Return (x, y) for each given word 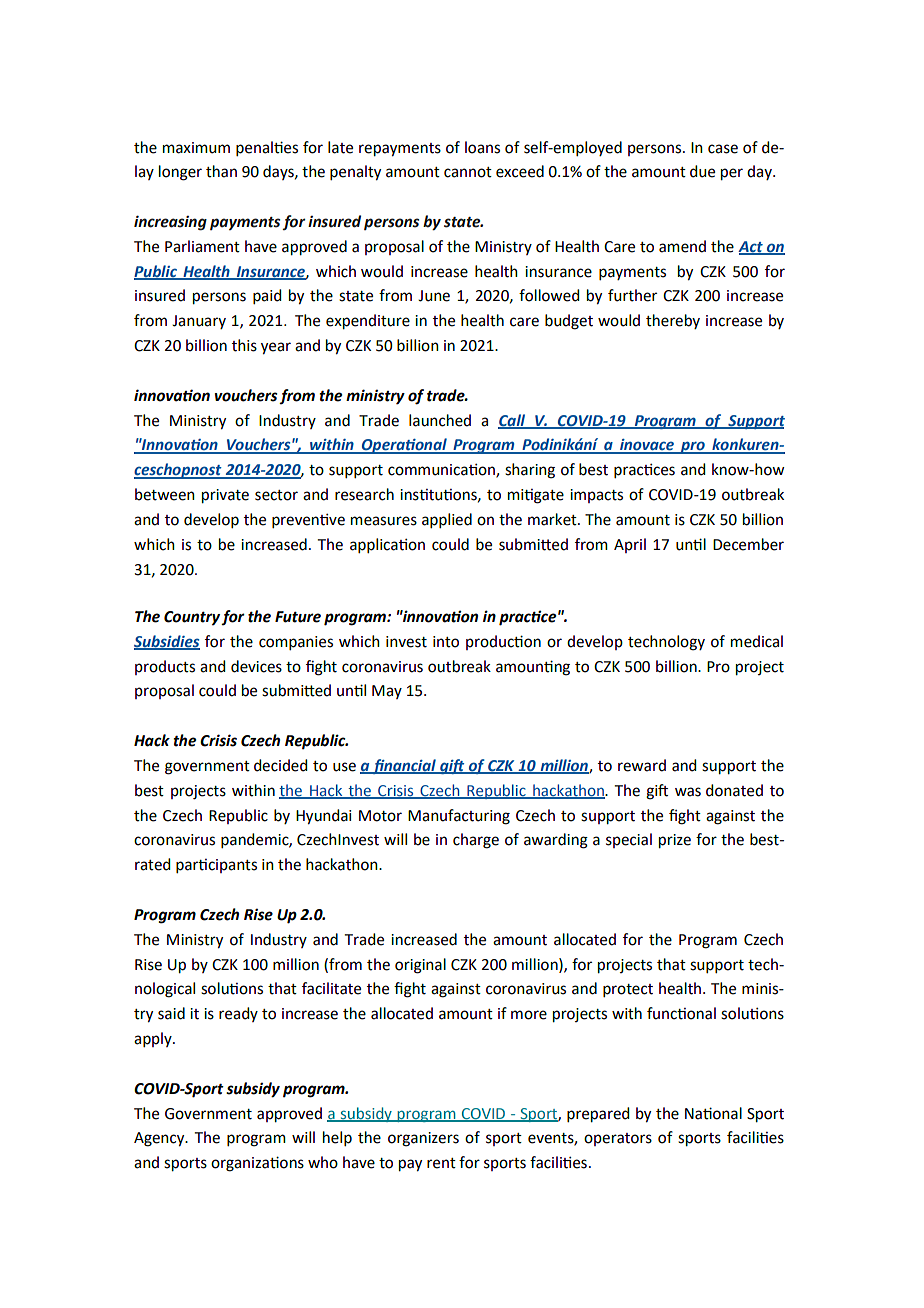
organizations (257, 1164)
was (688, 792)
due (702, 171)
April (630, 545)
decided (280, 765)
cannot (468, 172)
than (221, 171)
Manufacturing (459, 817)
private (225, 496)
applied (447, 520)
